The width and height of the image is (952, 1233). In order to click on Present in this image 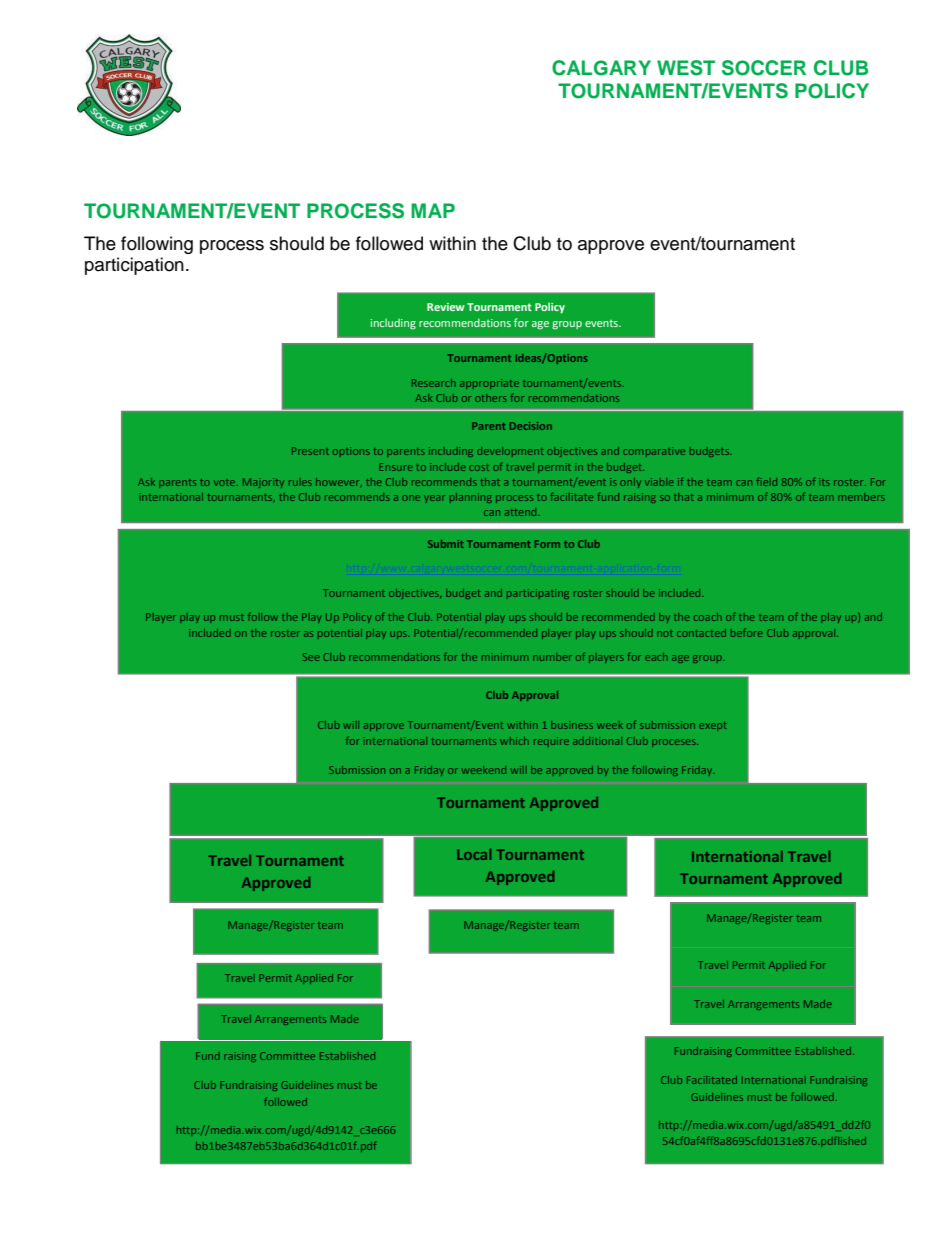, I will do `click(310, 451)`.
